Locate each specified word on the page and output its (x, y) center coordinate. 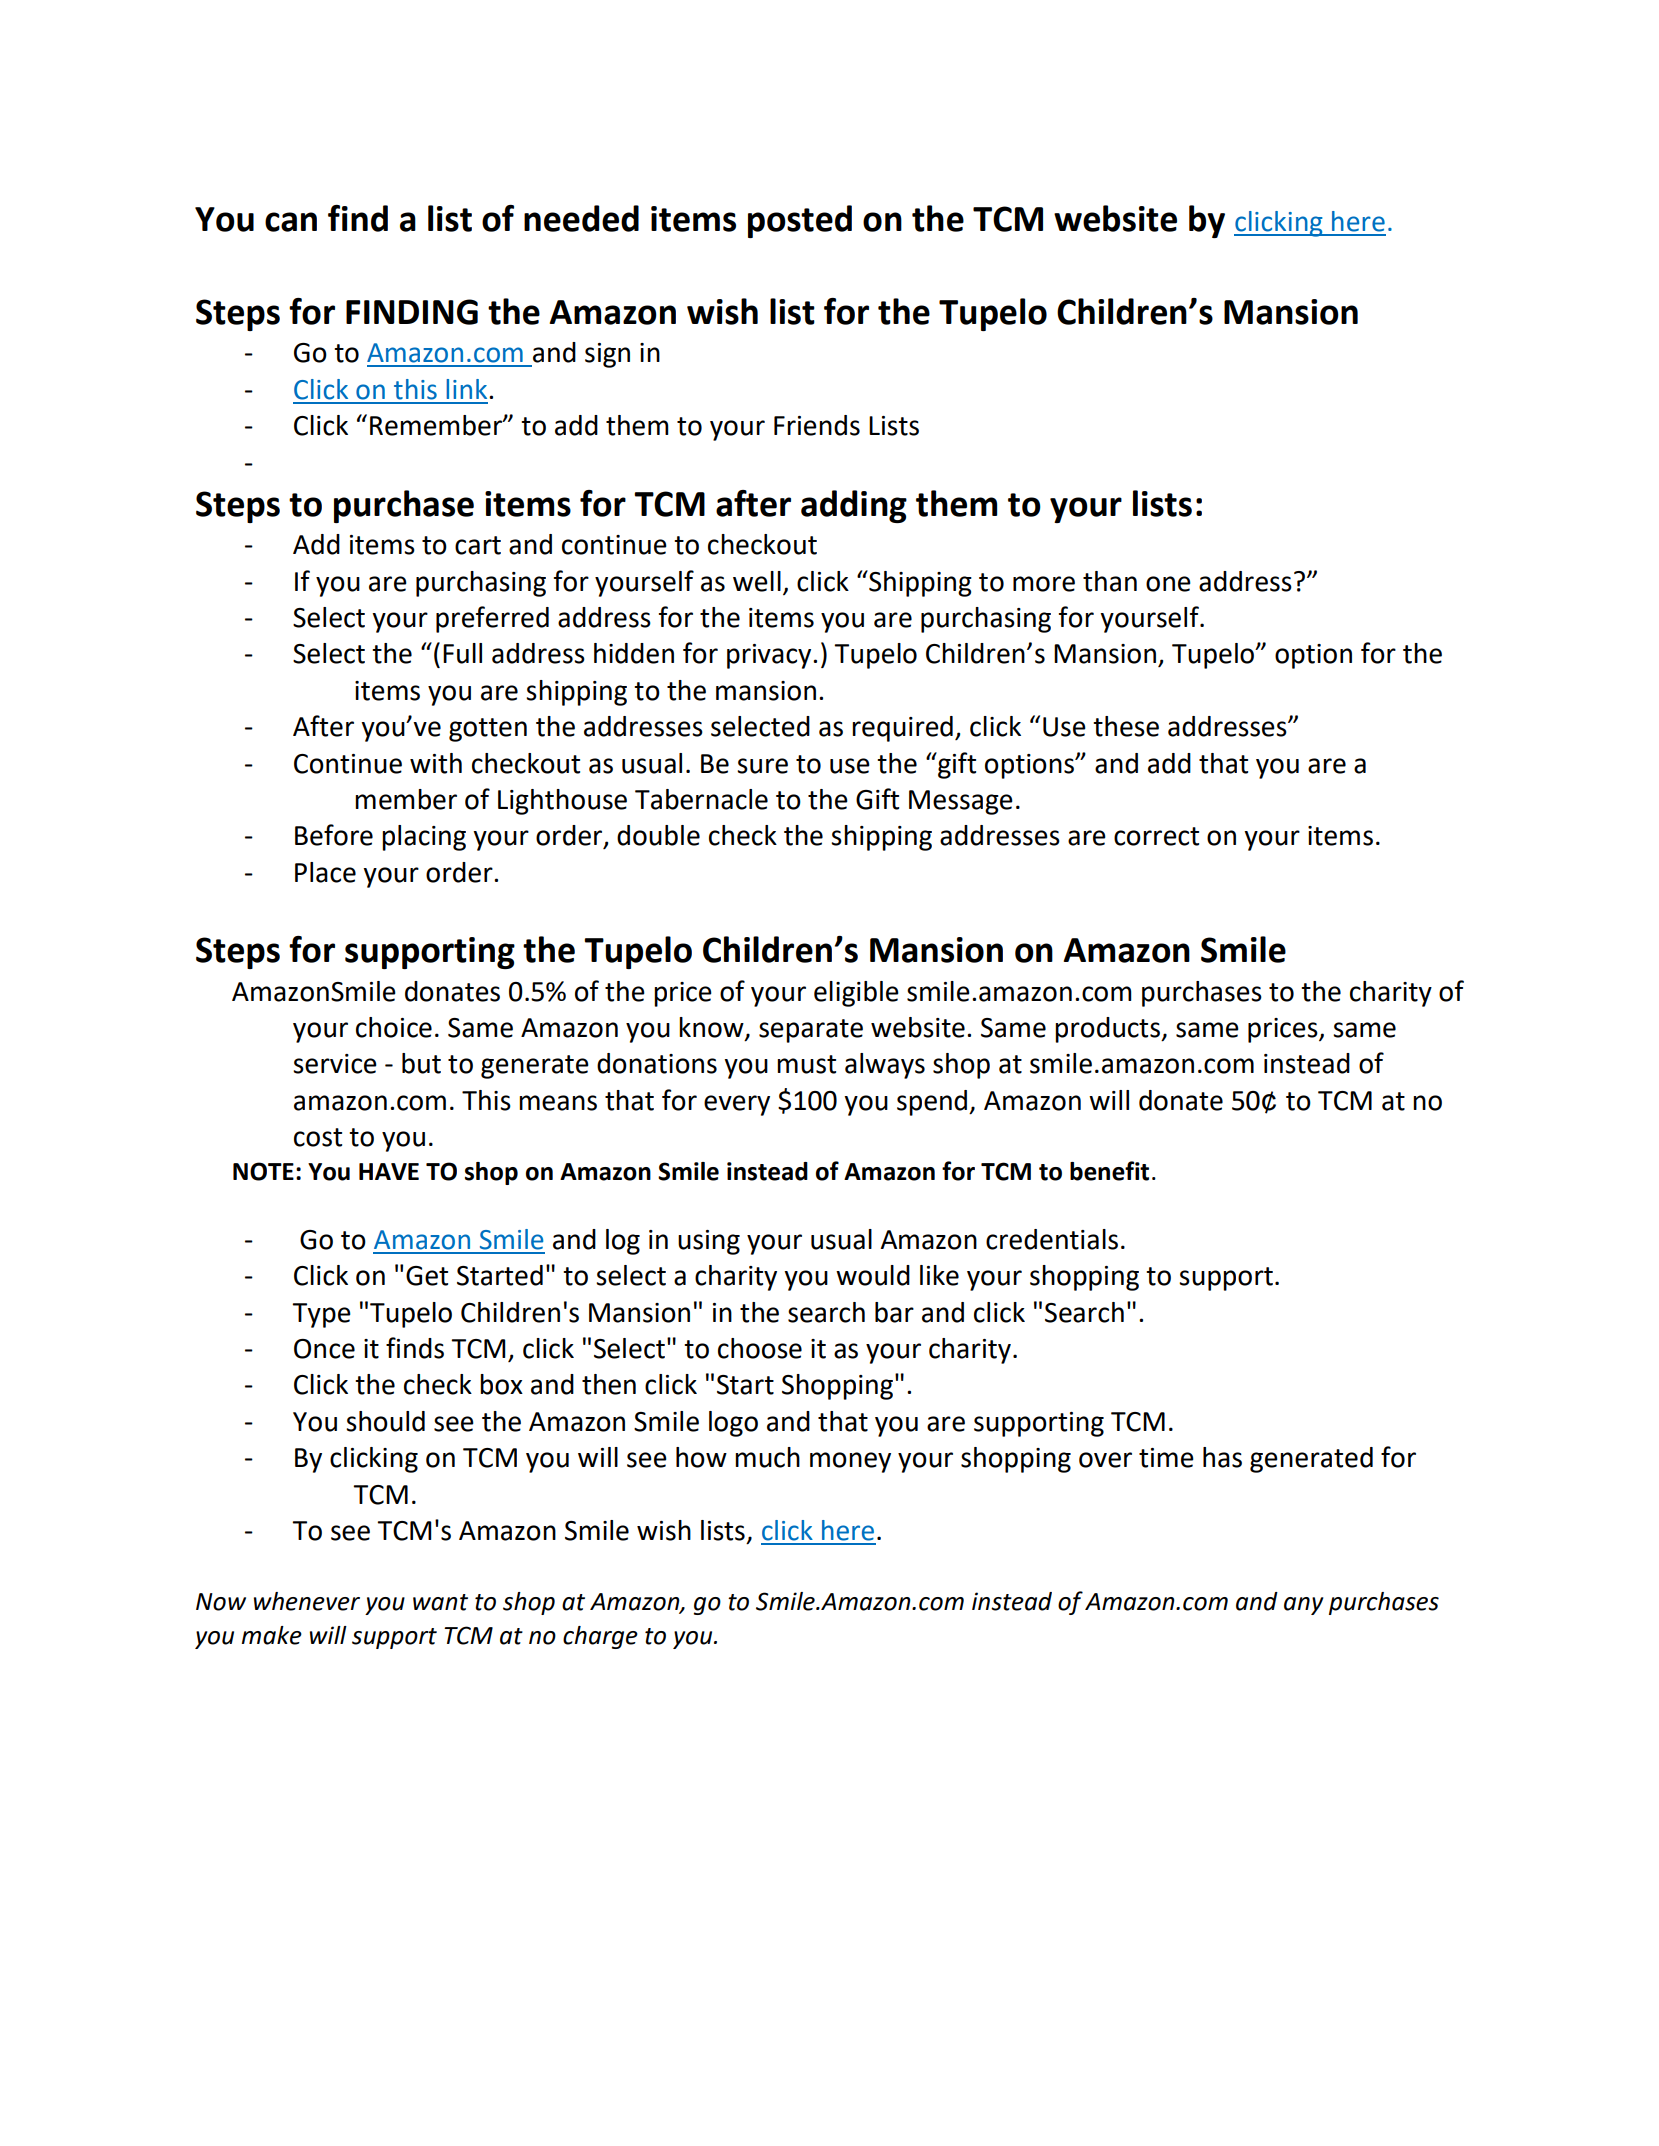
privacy (770, 656)
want (440, 1602)
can (291, 222)
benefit (1109, 1171)
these (1126, 726)
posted (800, 221)
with (436, 763)
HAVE (389, 1171)
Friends (817, 425)
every (737, 1105)
